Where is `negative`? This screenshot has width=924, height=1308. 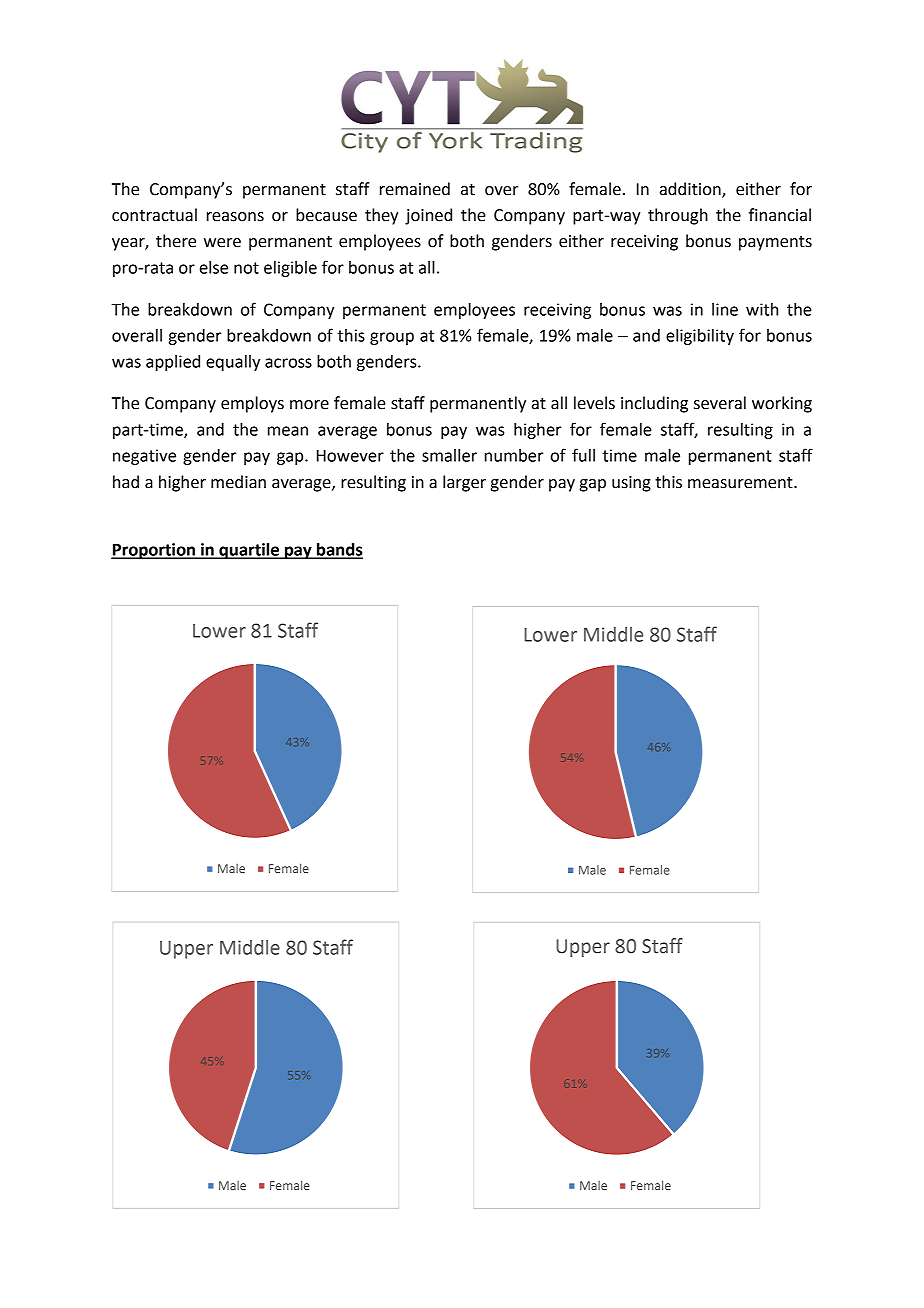 negative is located at coordinates (144, 457).
